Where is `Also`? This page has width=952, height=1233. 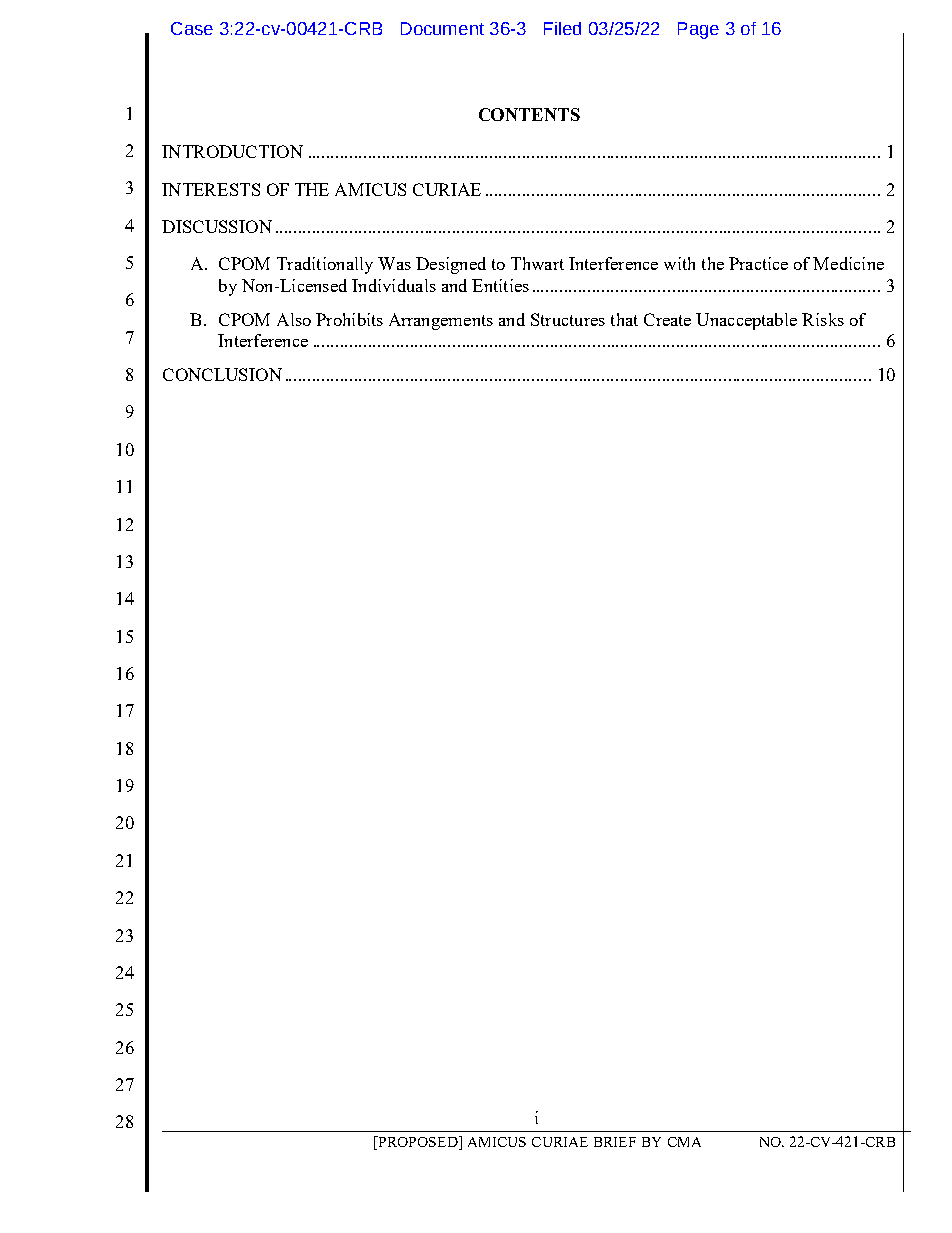
Also is located at coordinates (294, 319).
